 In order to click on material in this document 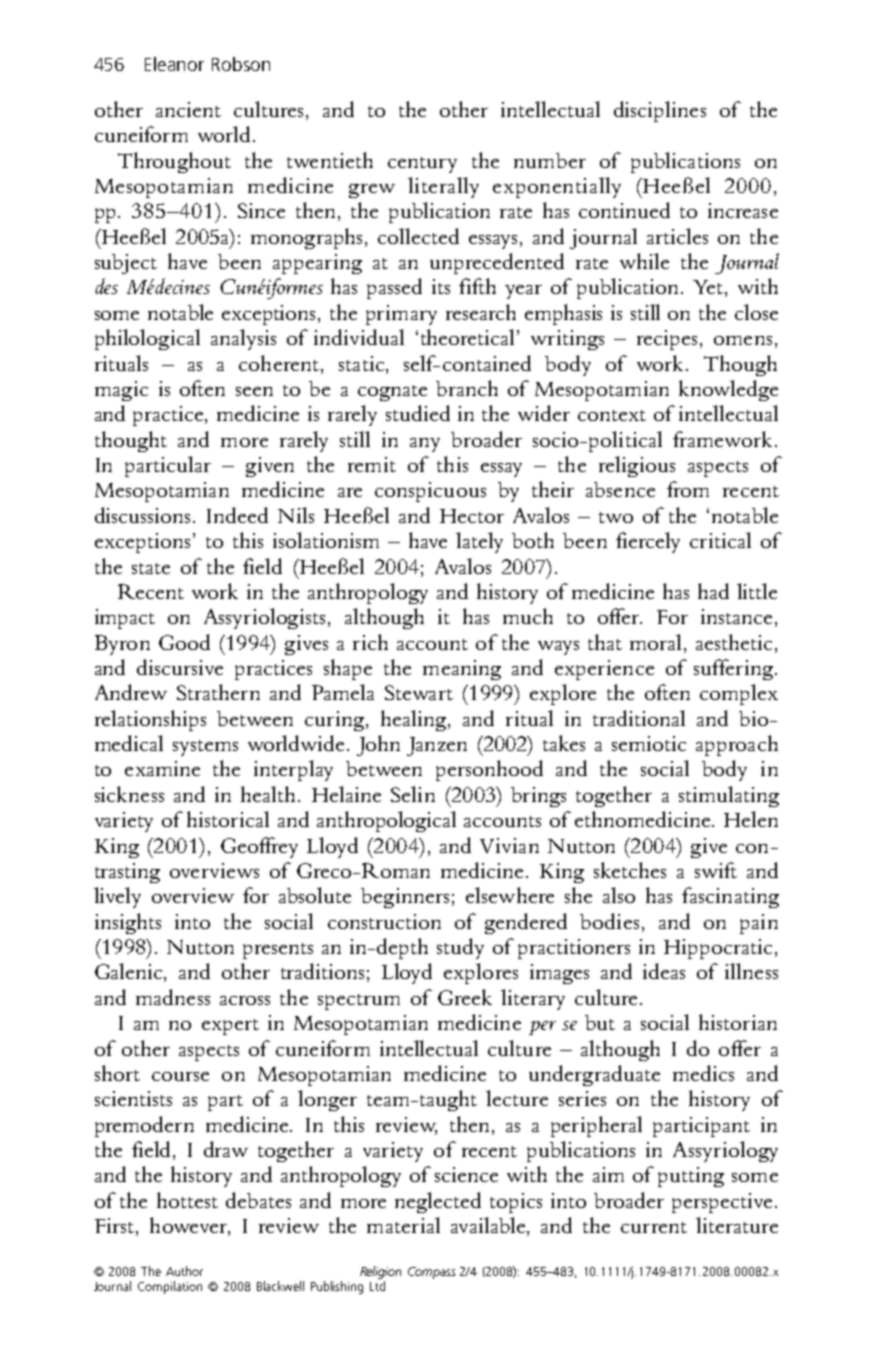, I will do `click(403, 1225)`.
